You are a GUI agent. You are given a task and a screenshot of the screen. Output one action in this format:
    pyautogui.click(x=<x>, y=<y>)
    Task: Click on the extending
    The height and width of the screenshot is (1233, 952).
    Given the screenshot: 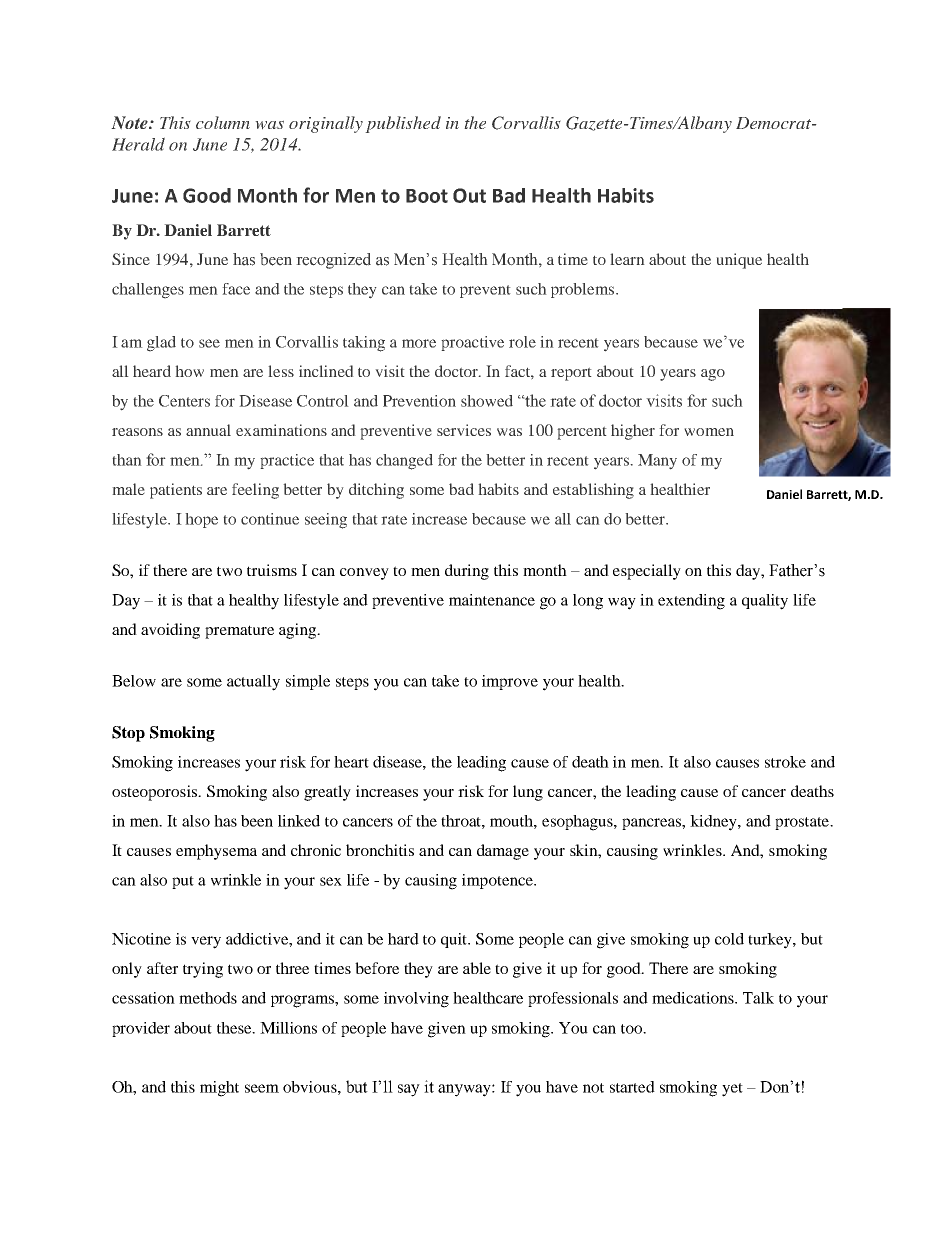 What is the action you would take?
    pyautogui.click(x=691, y=602)
